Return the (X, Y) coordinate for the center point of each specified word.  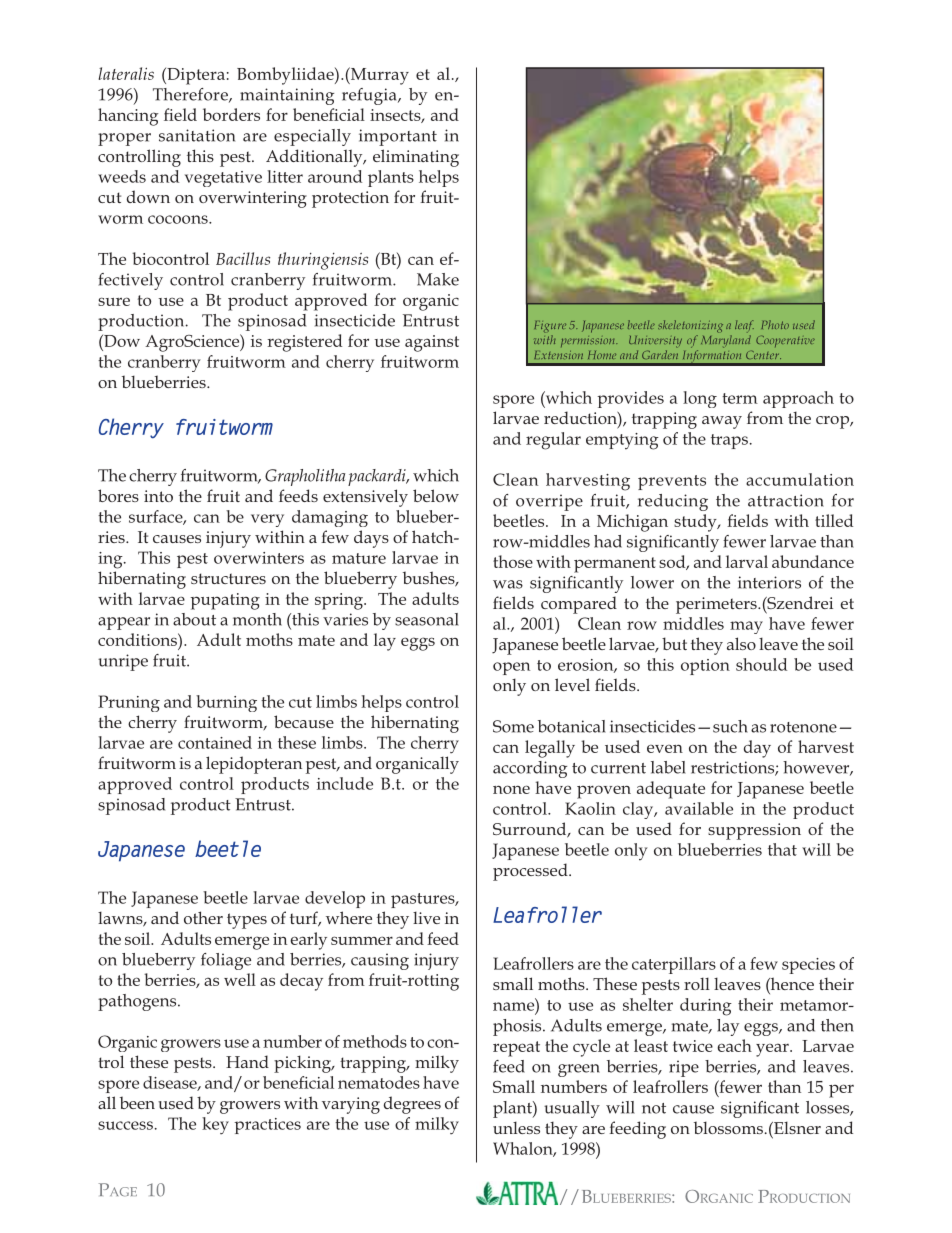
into (158, 496)
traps (729, 441)
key (215, 1126)
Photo (775, 324)
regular (553, 441)
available (699, 808)
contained (215, 742)
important (398, 137)
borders (231, 114)
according (530, 769)
